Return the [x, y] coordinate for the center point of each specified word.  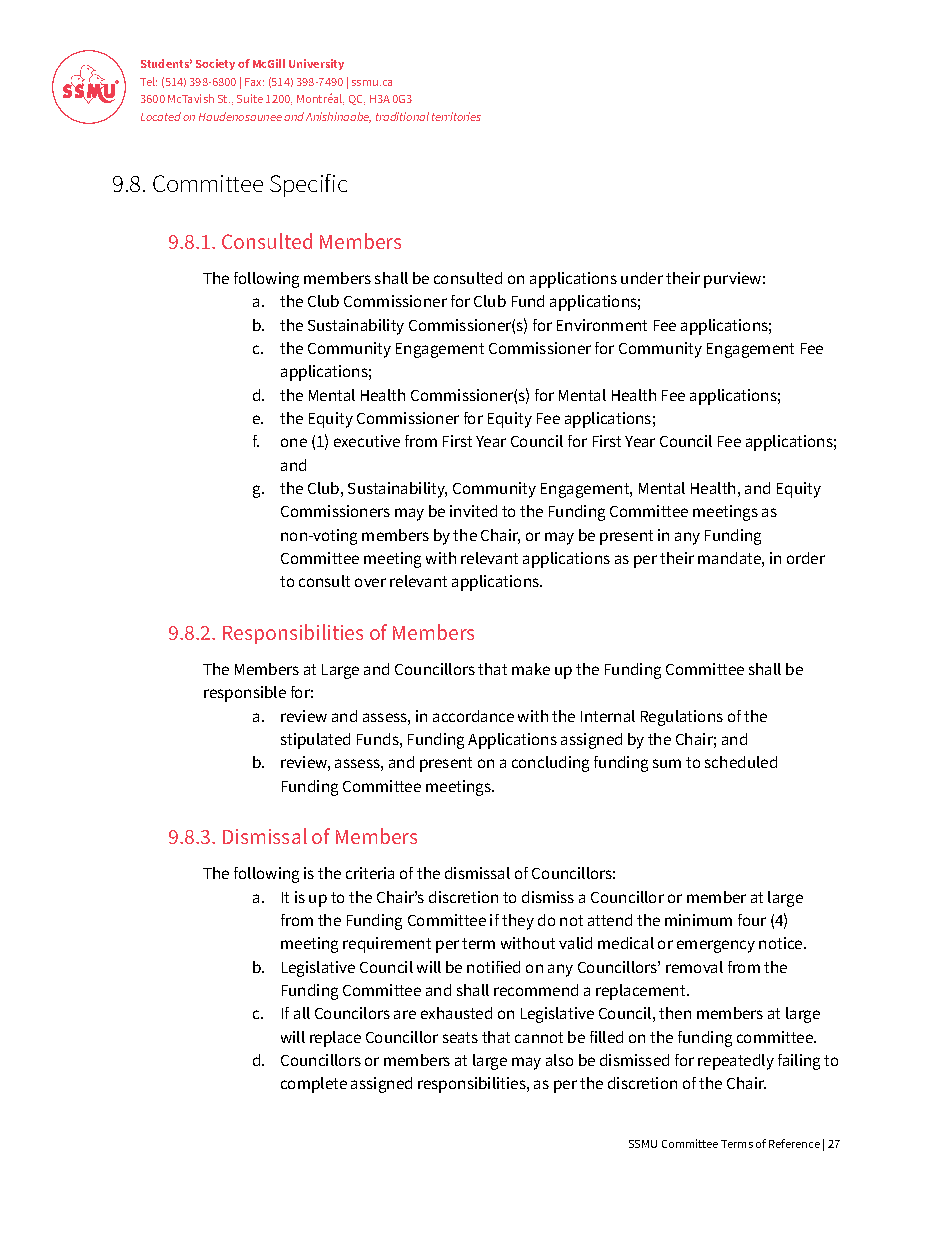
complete [314, 1085]
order [806, 558]
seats [460, 1037]
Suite [250, 98]
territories [456, 116]
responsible [245, 694]
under [642, 278]
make [531, 669]
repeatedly [736, 1062]
